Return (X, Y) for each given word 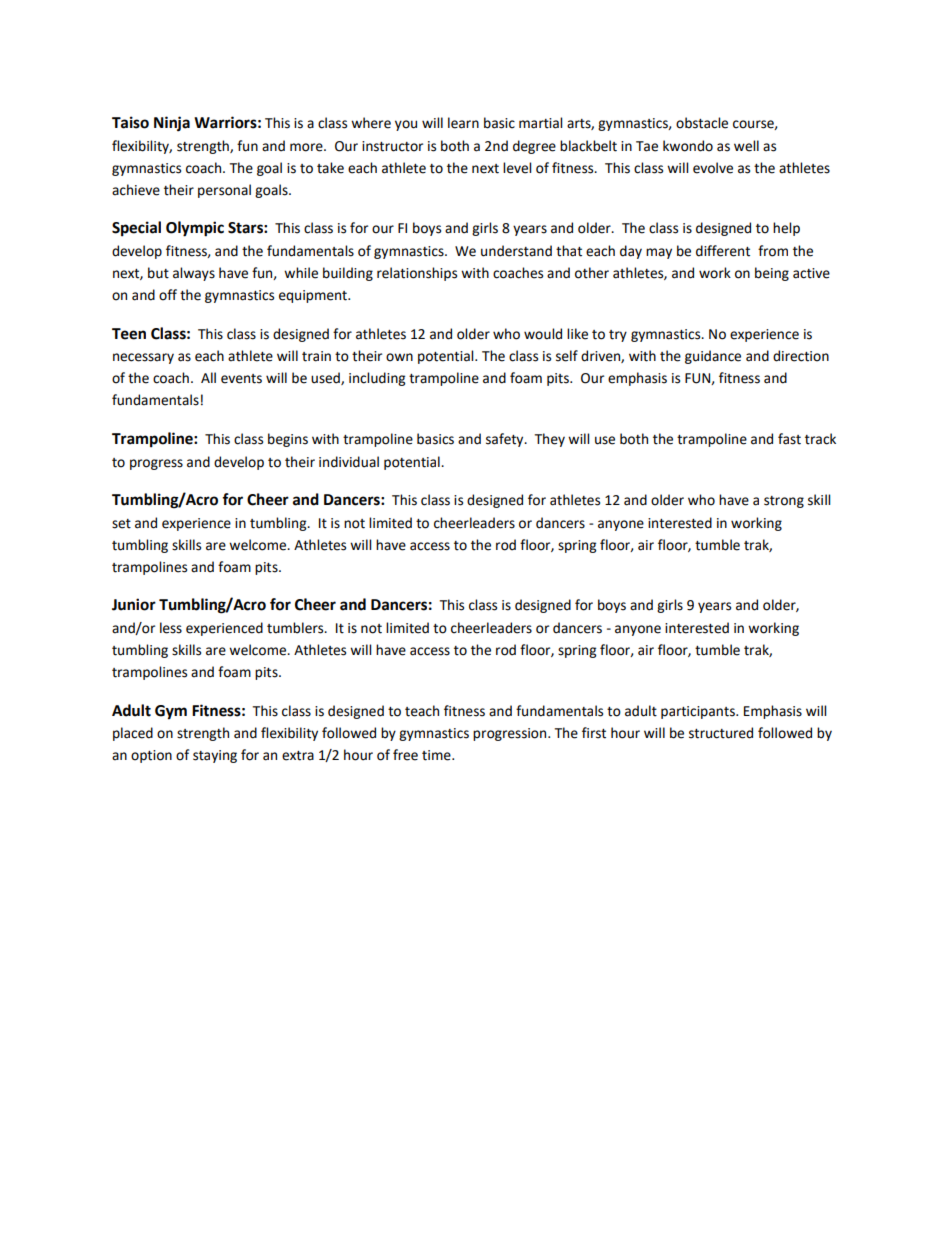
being (772, 274)
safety (506, 440)
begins (288, 440)
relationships (417, 274)
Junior (134, 604)
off (168, 295)
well (746, 146)
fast (789, 439)
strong (784, 502)
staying (215, 756)
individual (349, 462)
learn (463, 123)
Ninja (172, 124)
